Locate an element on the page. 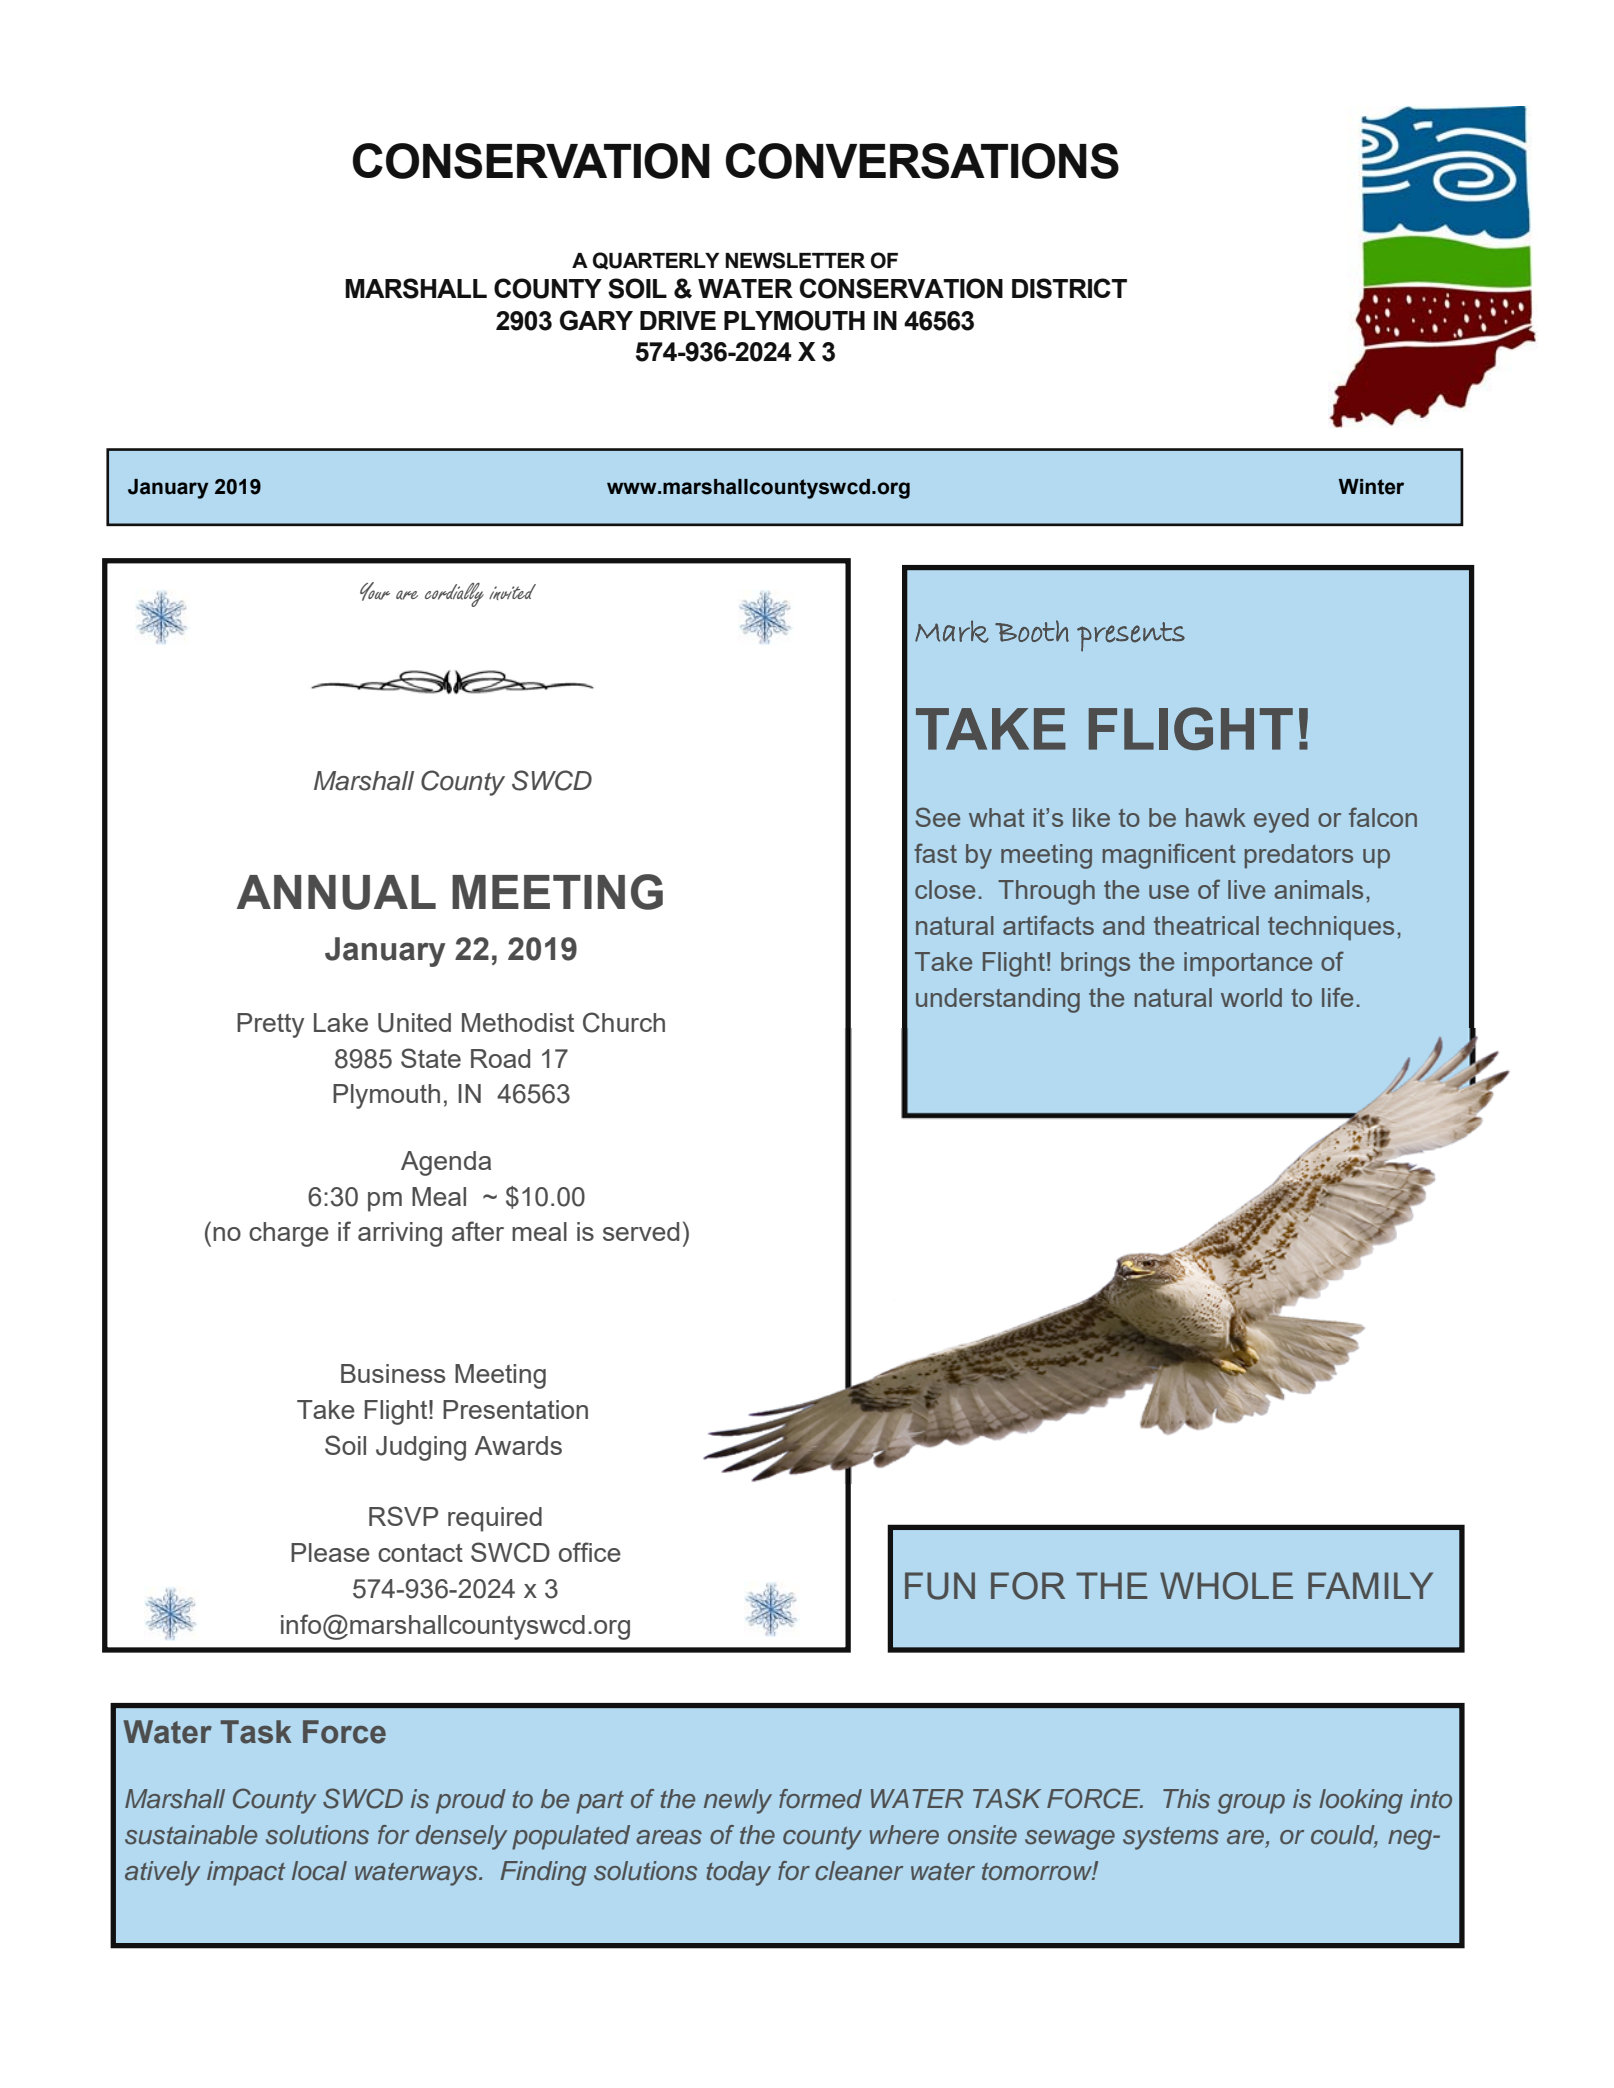 This image has width=1614, height=2088. fast is located at coordinates (935, 853).
